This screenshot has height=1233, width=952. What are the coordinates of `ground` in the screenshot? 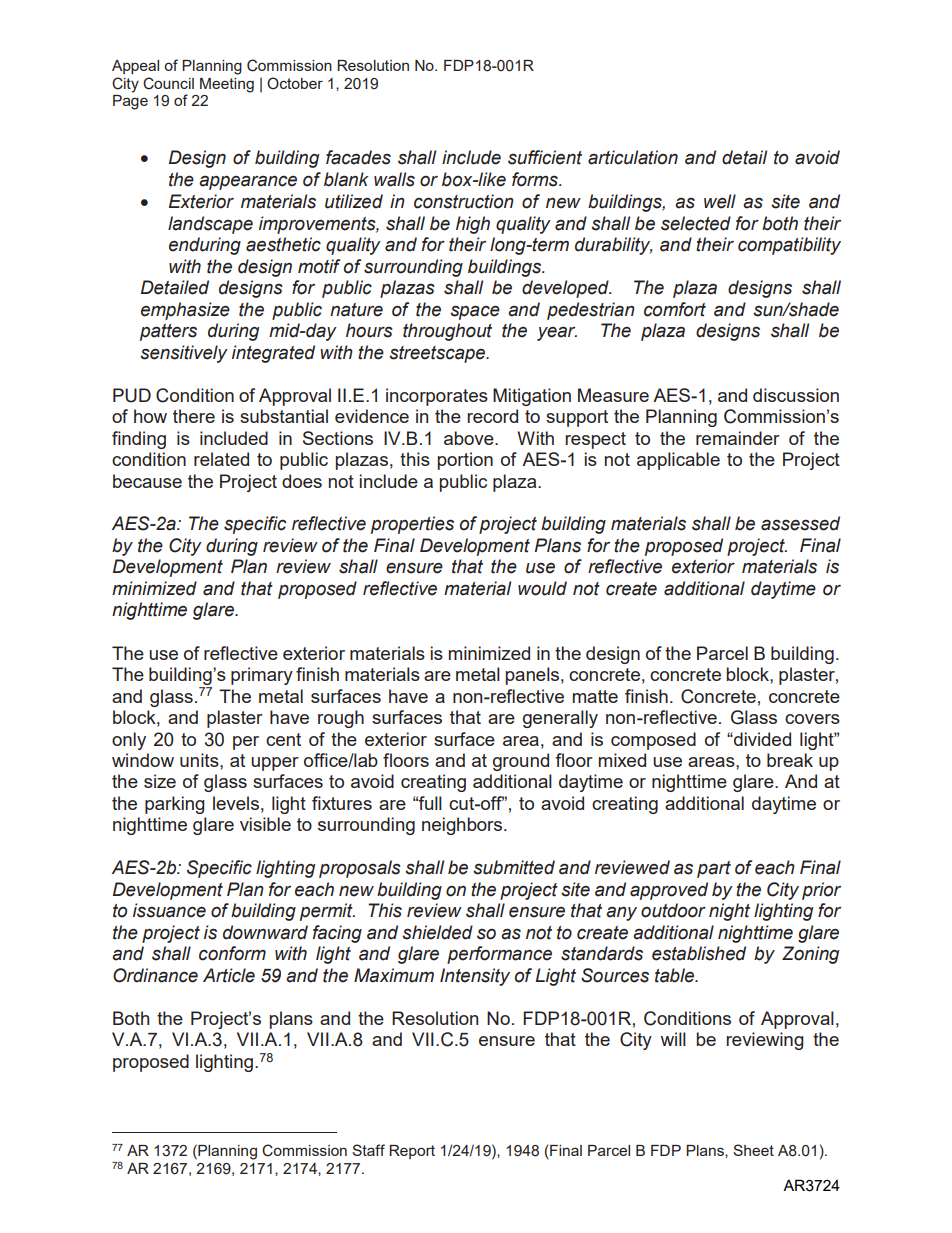 It's located at (521, 762).
